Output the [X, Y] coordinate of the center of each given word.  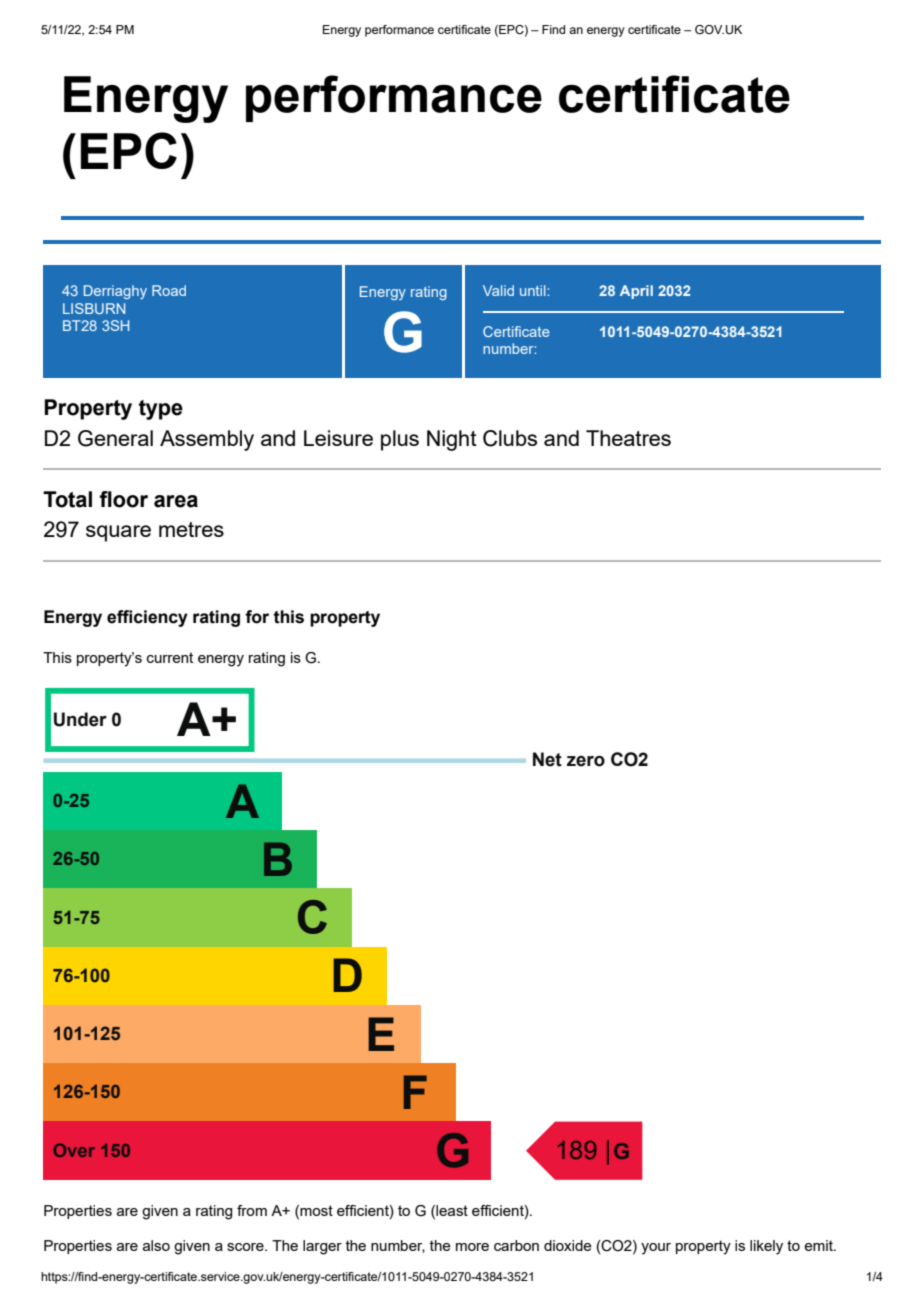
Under [80, 719]
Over [74, 1150]
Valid [498, 290]
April [636, 292]
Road [169, 290]
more [472, 1247]
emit [819, 1245]
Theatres [628, 438]
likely [766, 1247]
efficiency [147, 618]
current [170, 657]
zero [586, 761]
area [176, 501]
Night [452, 440]
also [156, 1245]
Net [547, 759]
